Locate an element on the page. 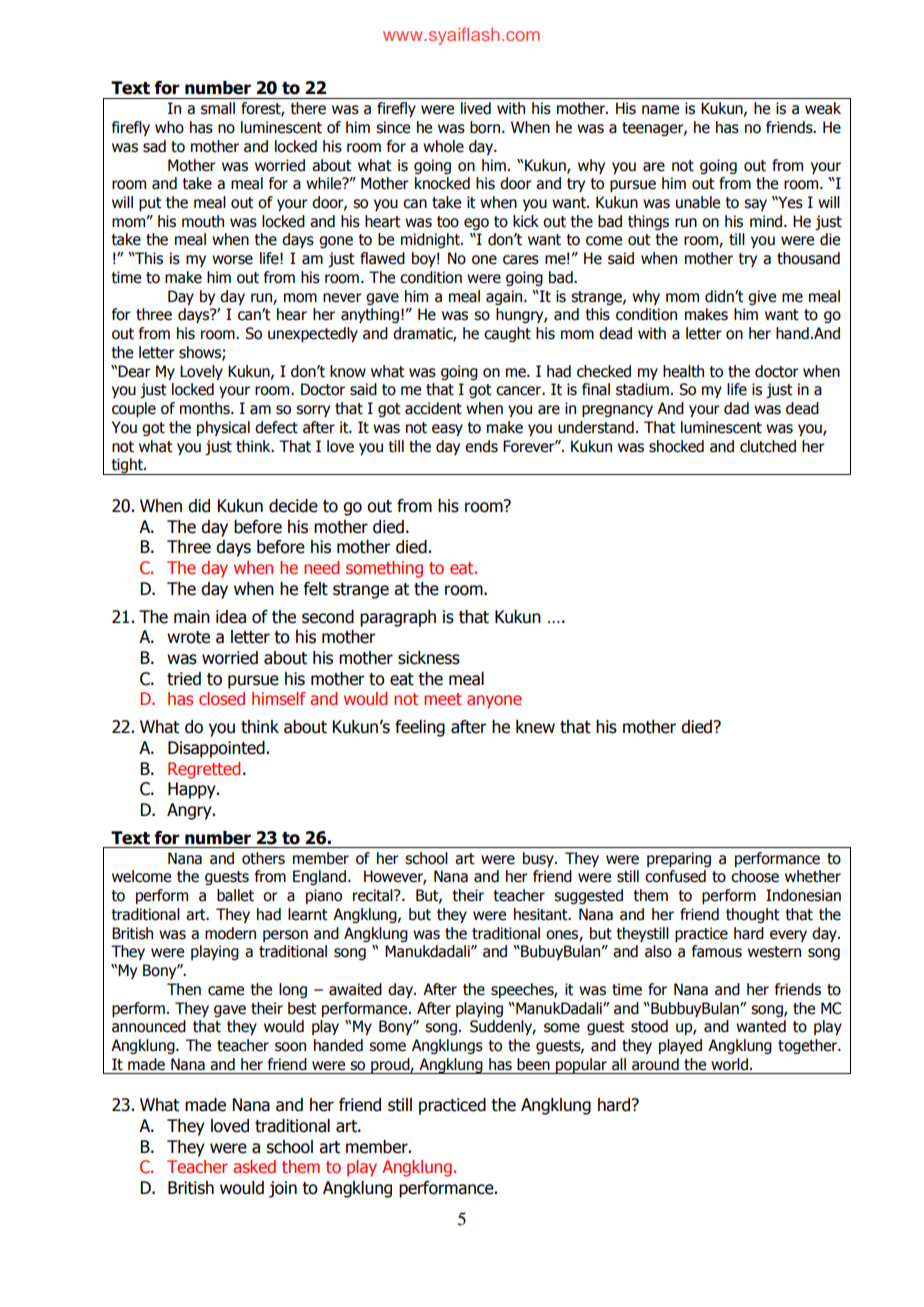  small is located at coordinates (218, 108).
